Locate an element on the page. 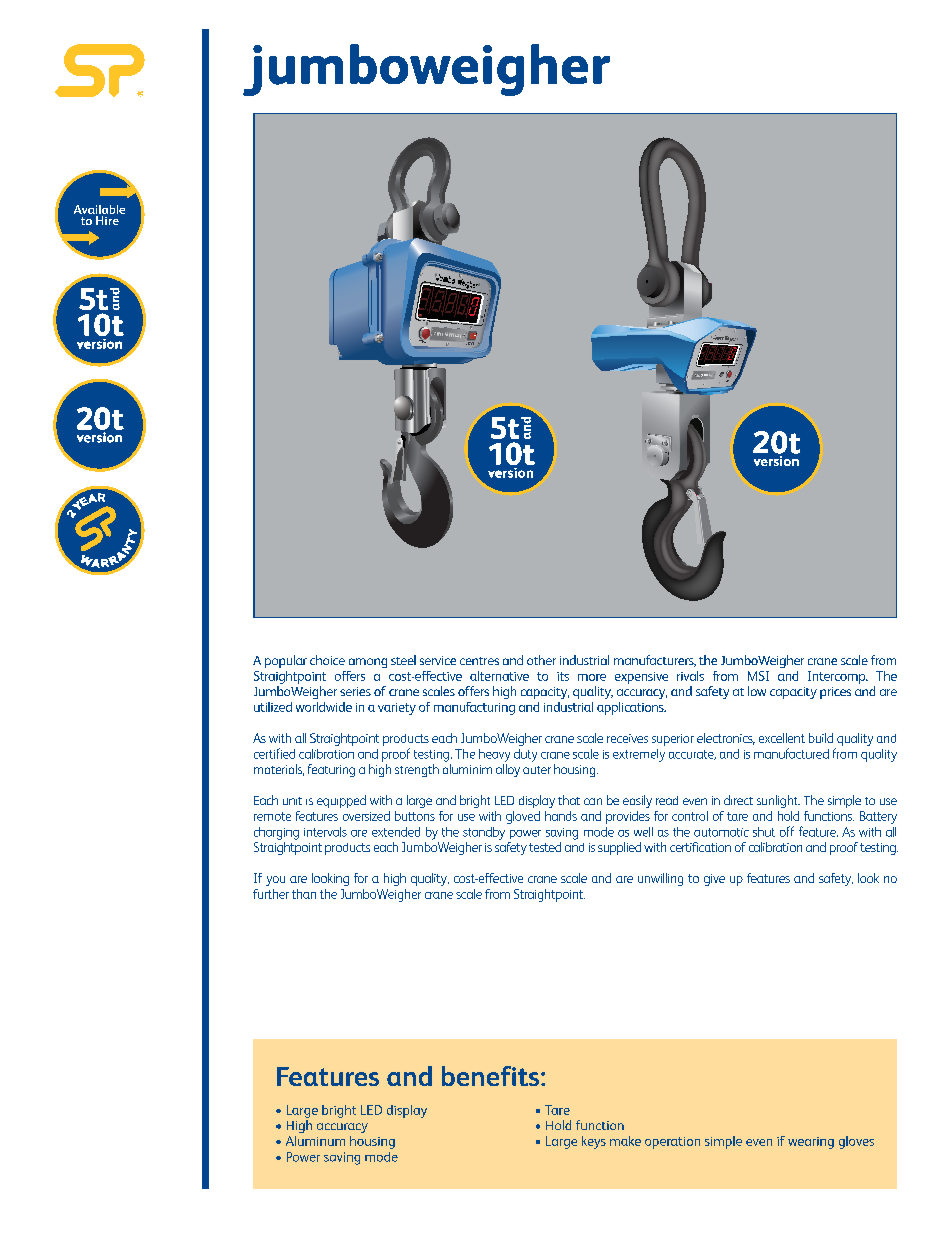 Image resolution: width=952 pixels, height=1233 pixels. other is located at coordinates (541, 660).
